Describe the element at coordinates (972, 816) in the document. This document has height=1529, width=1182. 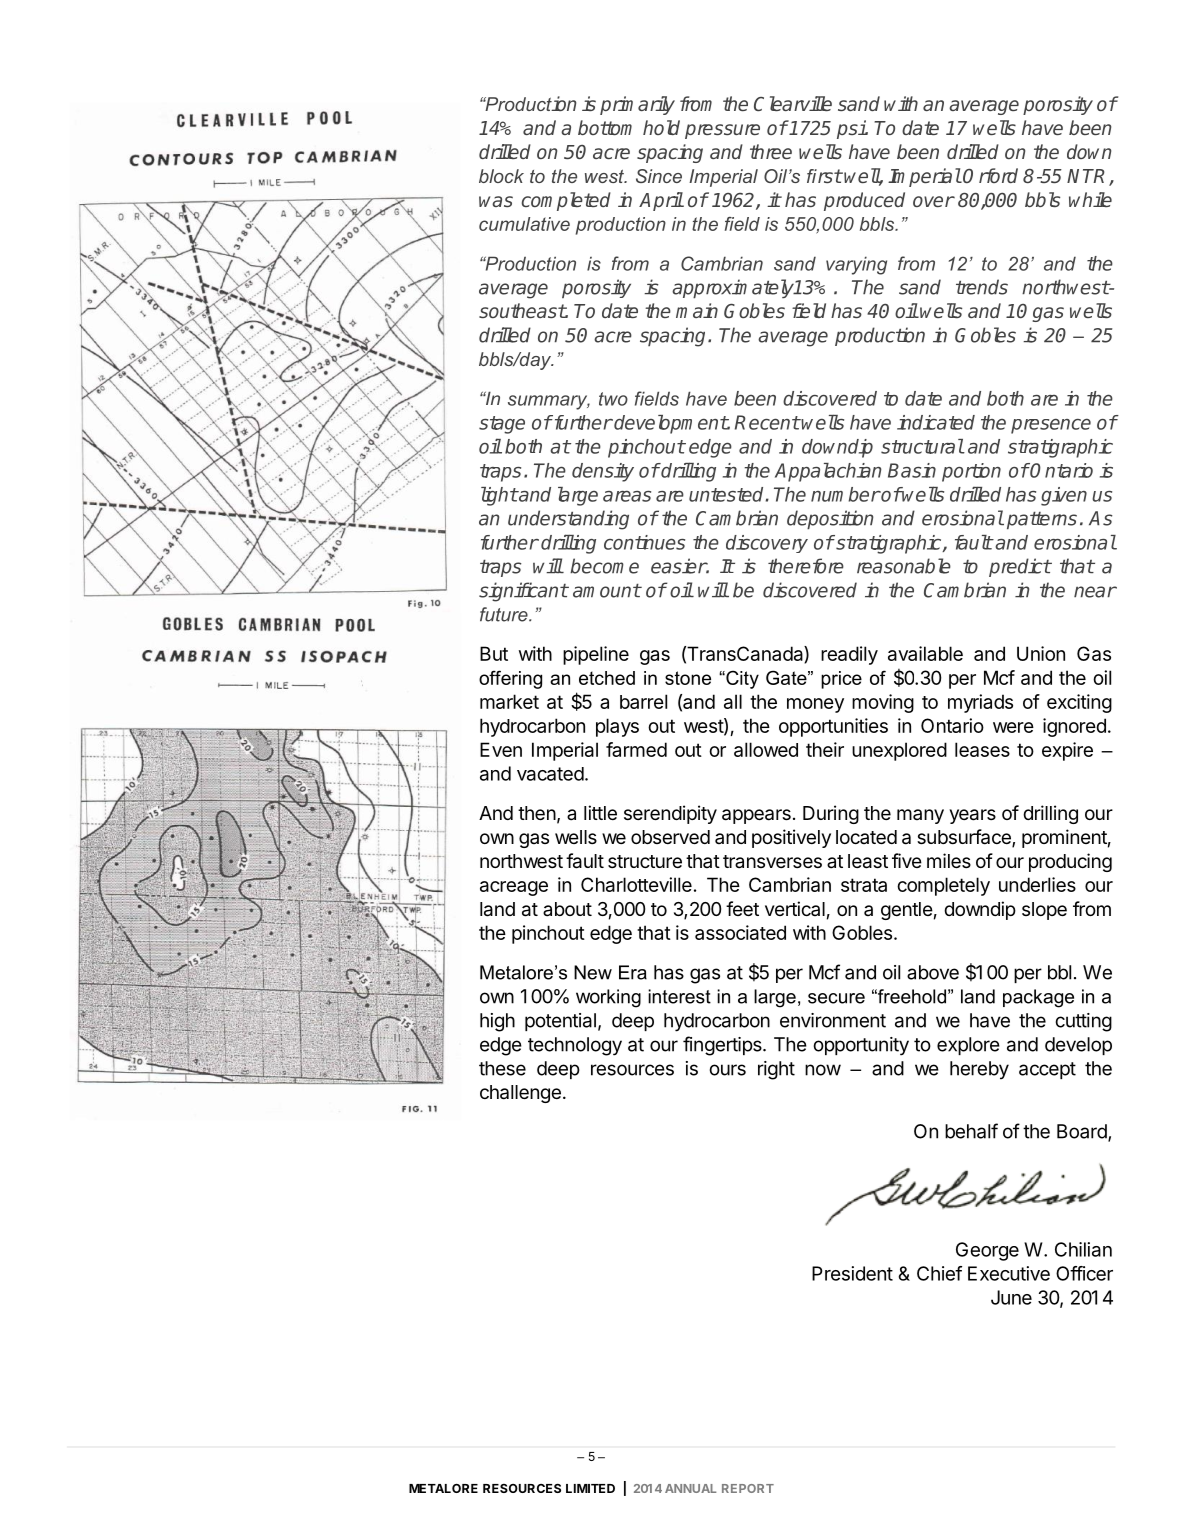
I see `years` at that location.
